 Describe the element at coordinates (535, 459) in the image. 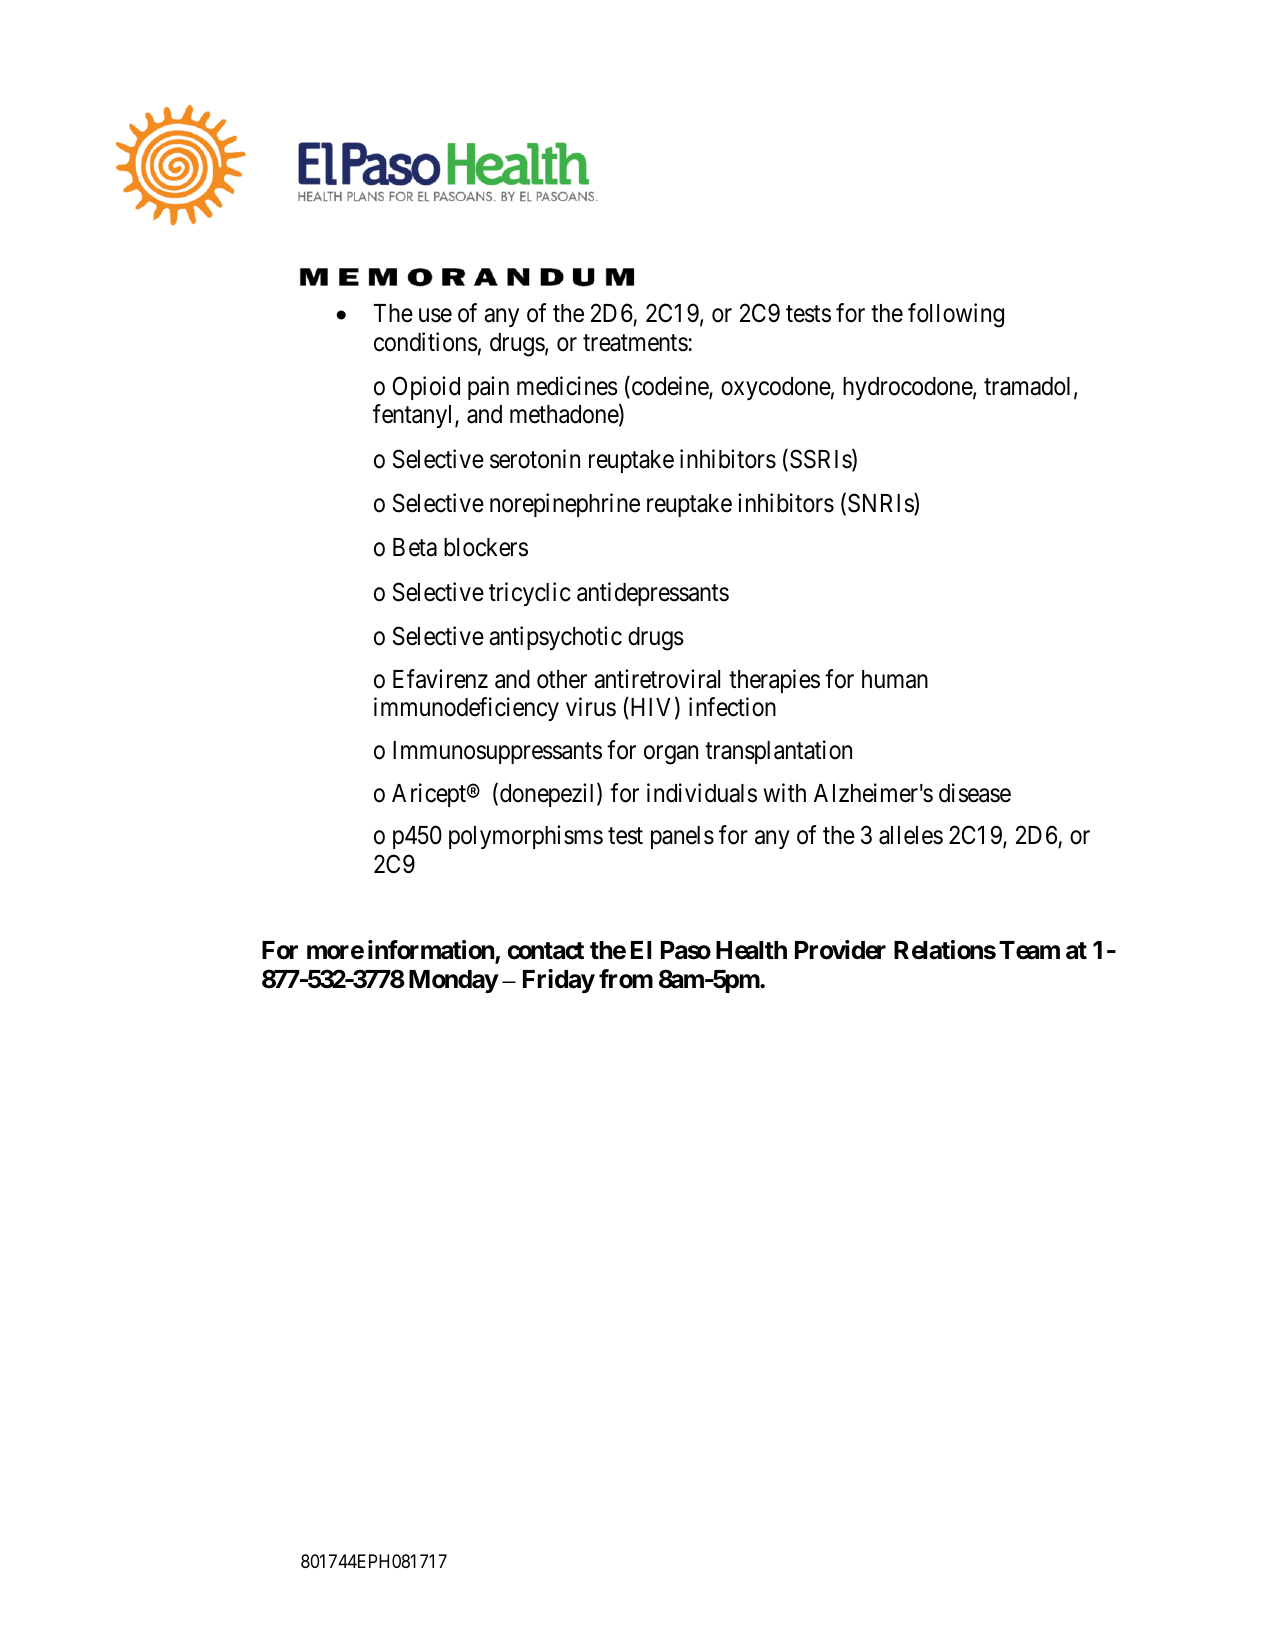

I see `serotonin` at that location.
